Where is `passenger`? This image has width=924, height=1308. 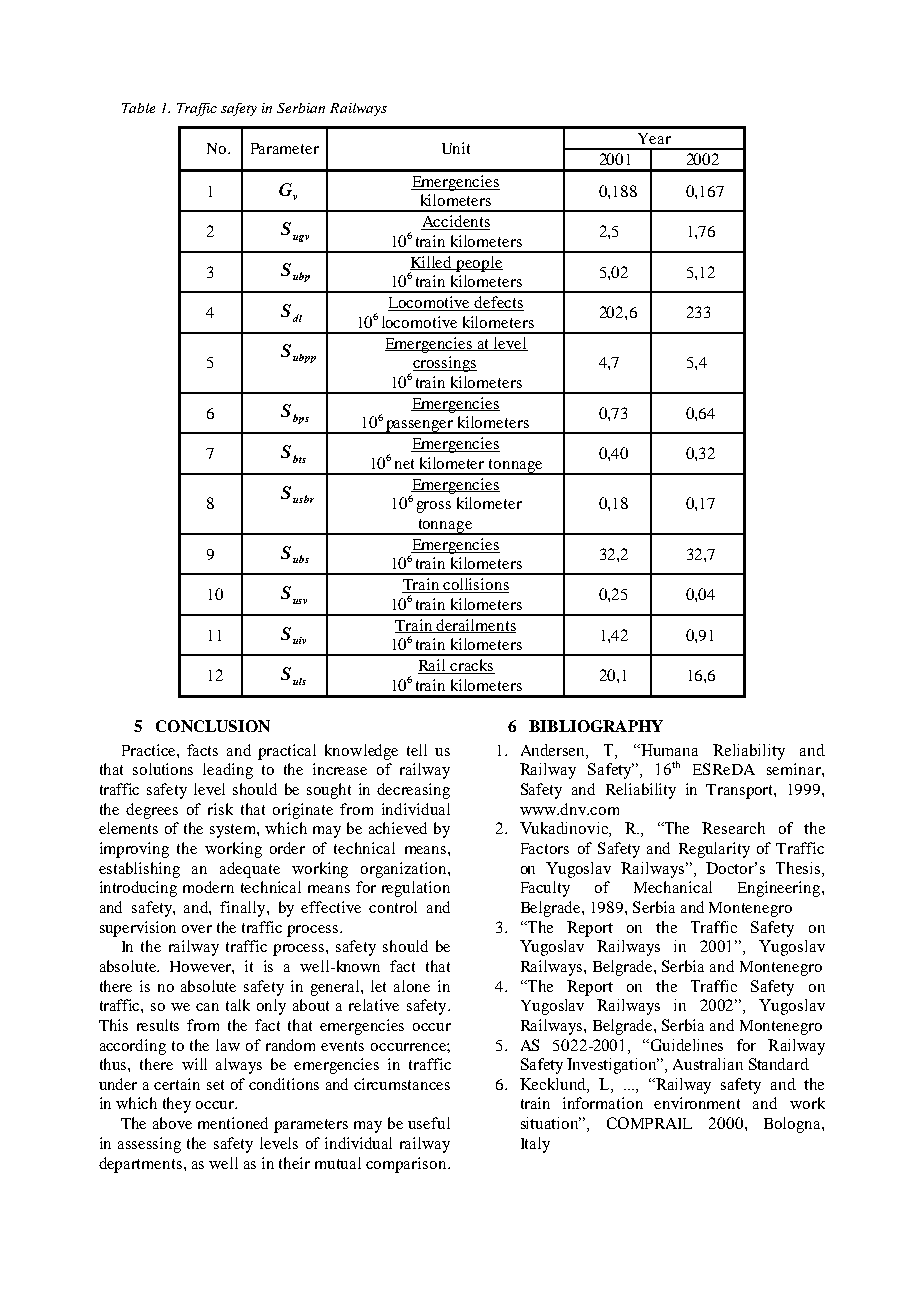
passenger is located at coordinates (419, 427).
